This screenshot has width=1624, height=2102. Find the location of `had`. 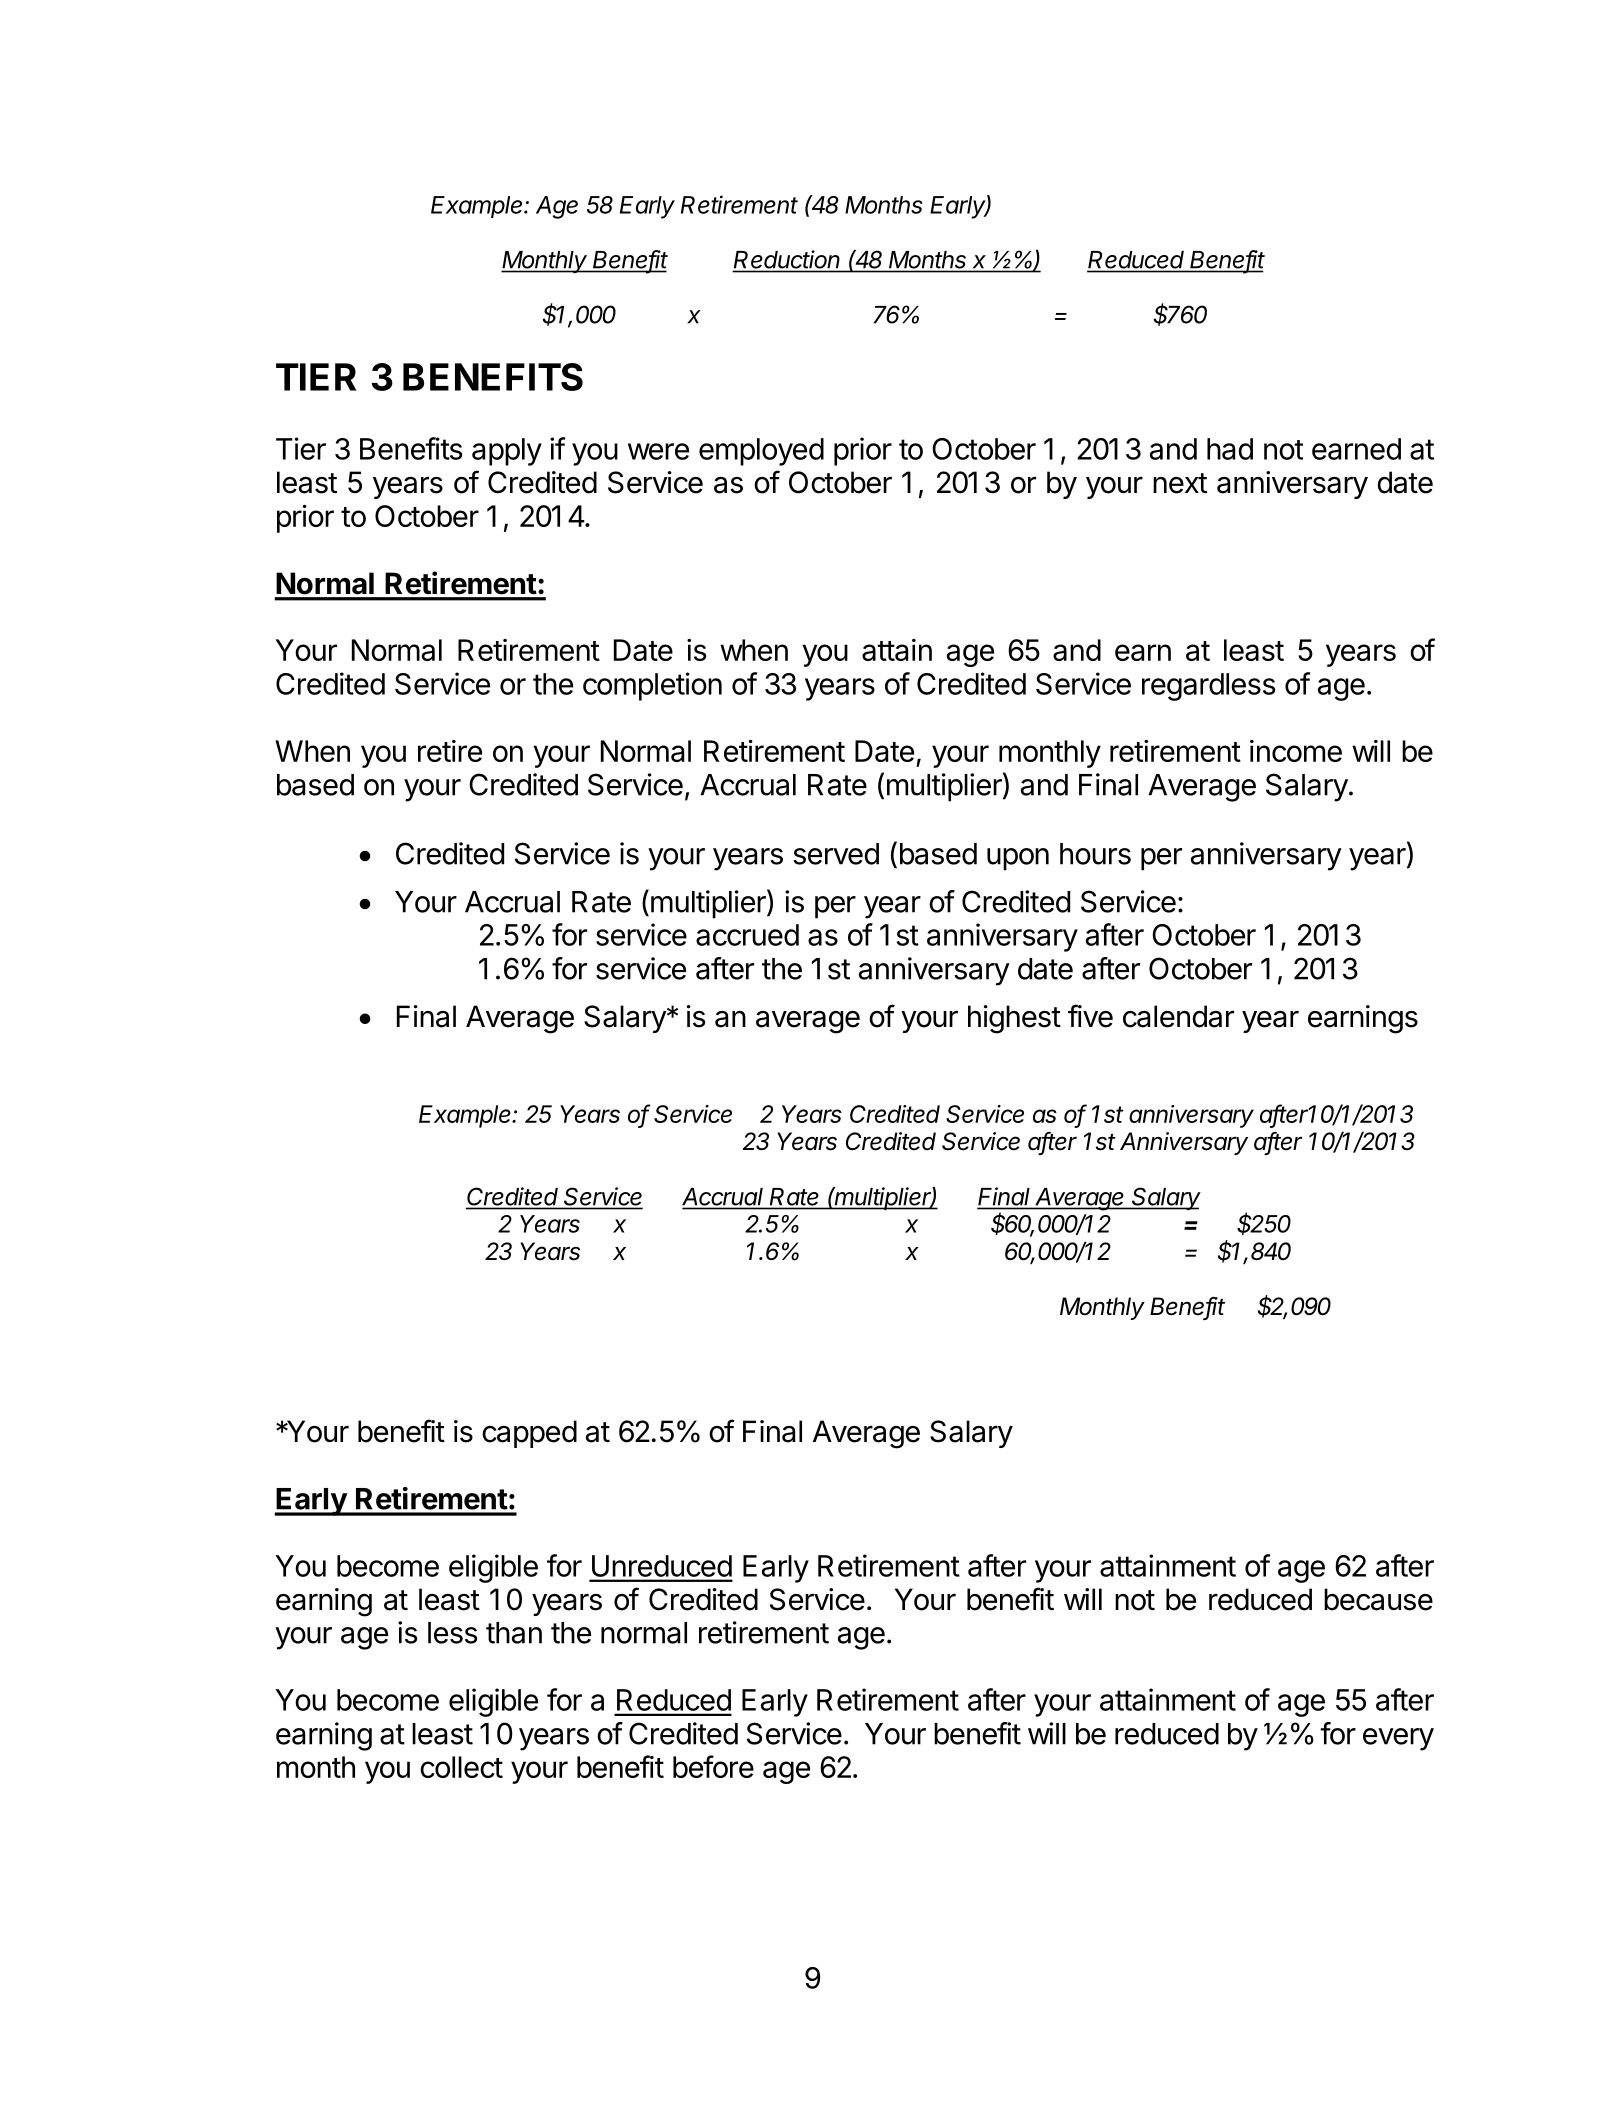

had is located at coordinates (1230, 449).
